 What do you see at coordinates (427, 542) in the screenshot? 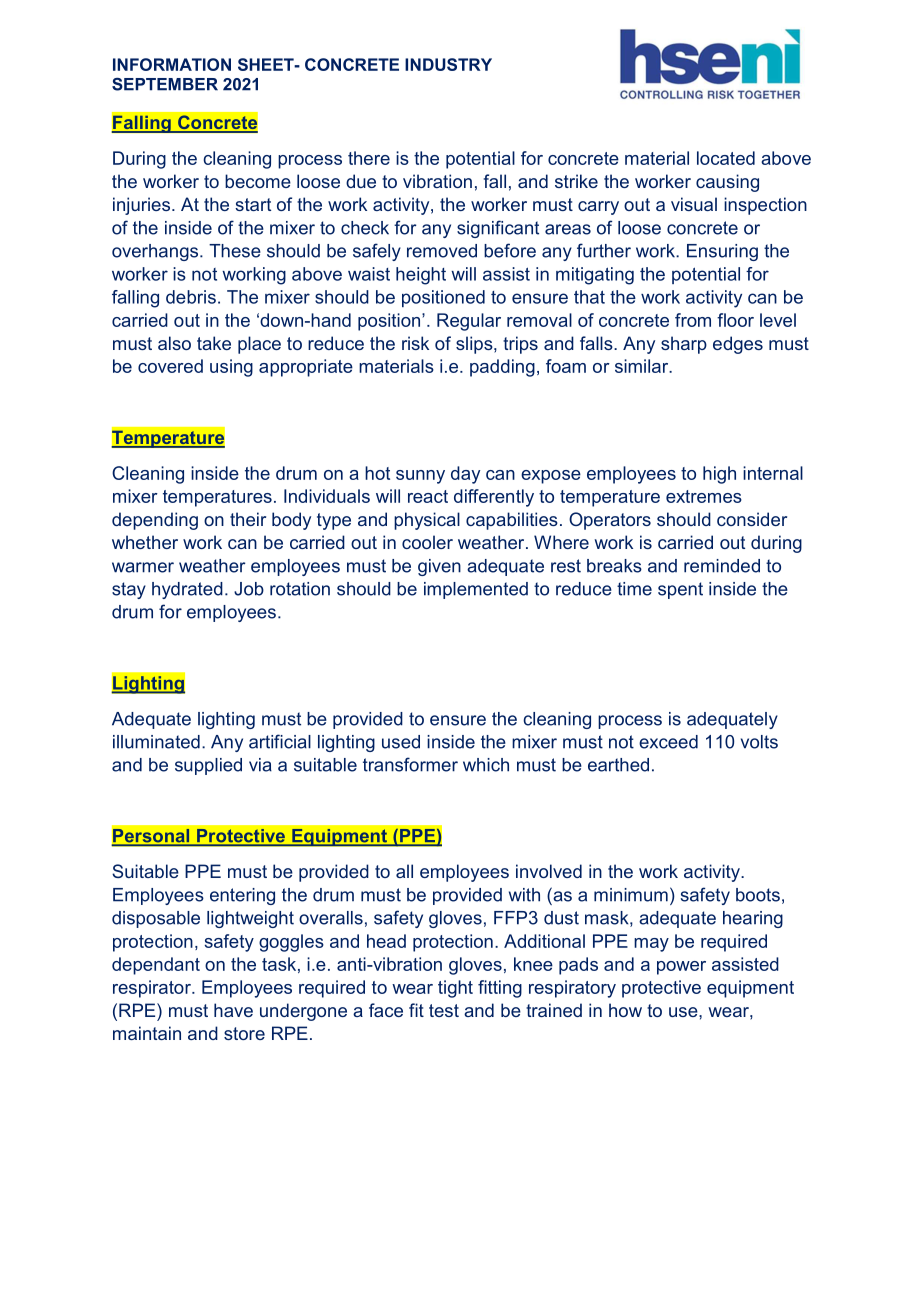
I see `cooler` at bounding box center [427, 542].
